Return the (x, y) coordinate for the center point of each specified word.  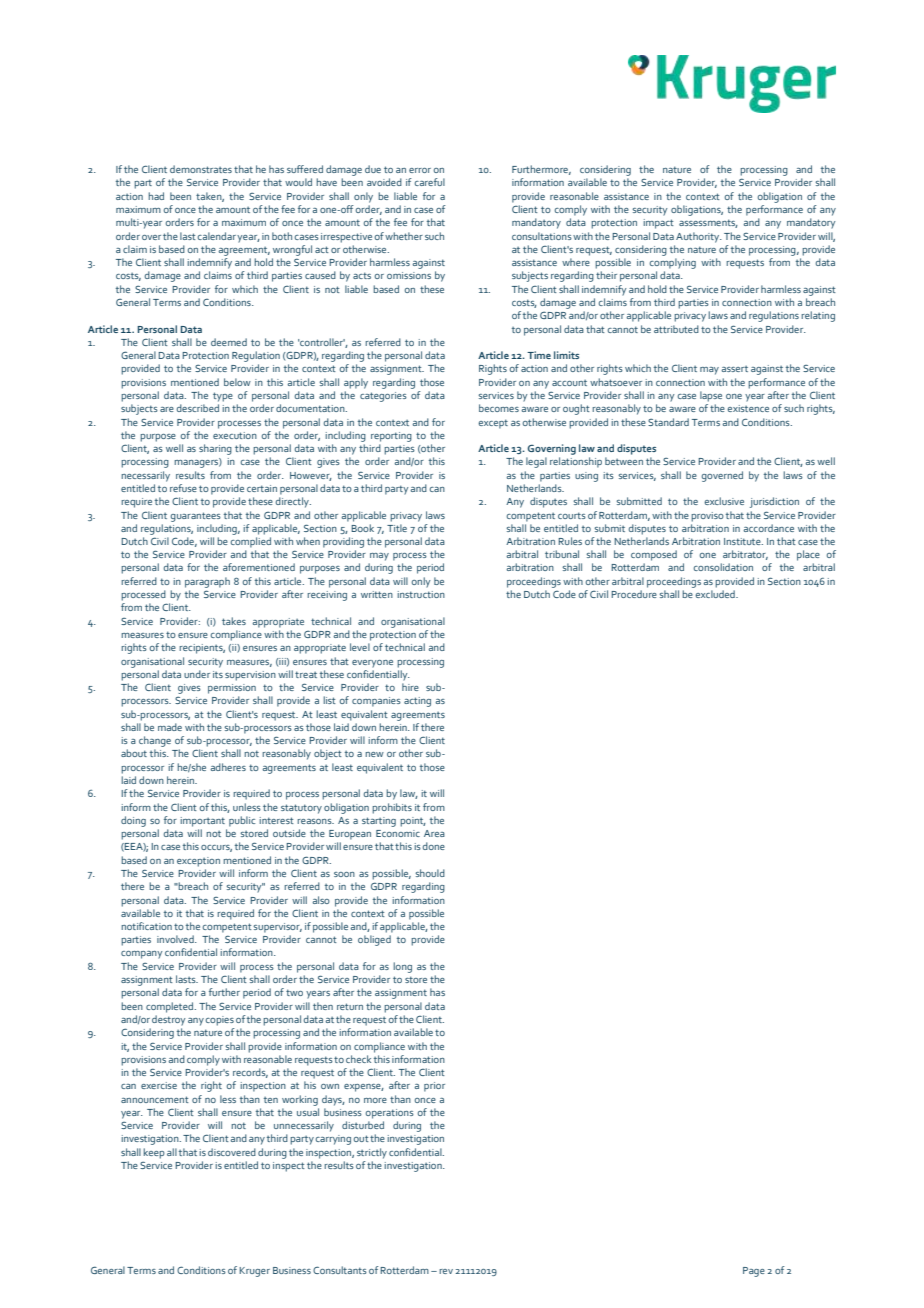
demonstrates (201, 169)
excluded (716, 594)
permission (232, 689)
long (402, 967)
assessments (708, 223)
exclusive (724, 501)
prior (434, 1087)
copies (219, 1021)
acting (417, 702)
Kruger (254, 1272)
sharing (215, 449)
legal (536, 462)
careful (429, 182)
